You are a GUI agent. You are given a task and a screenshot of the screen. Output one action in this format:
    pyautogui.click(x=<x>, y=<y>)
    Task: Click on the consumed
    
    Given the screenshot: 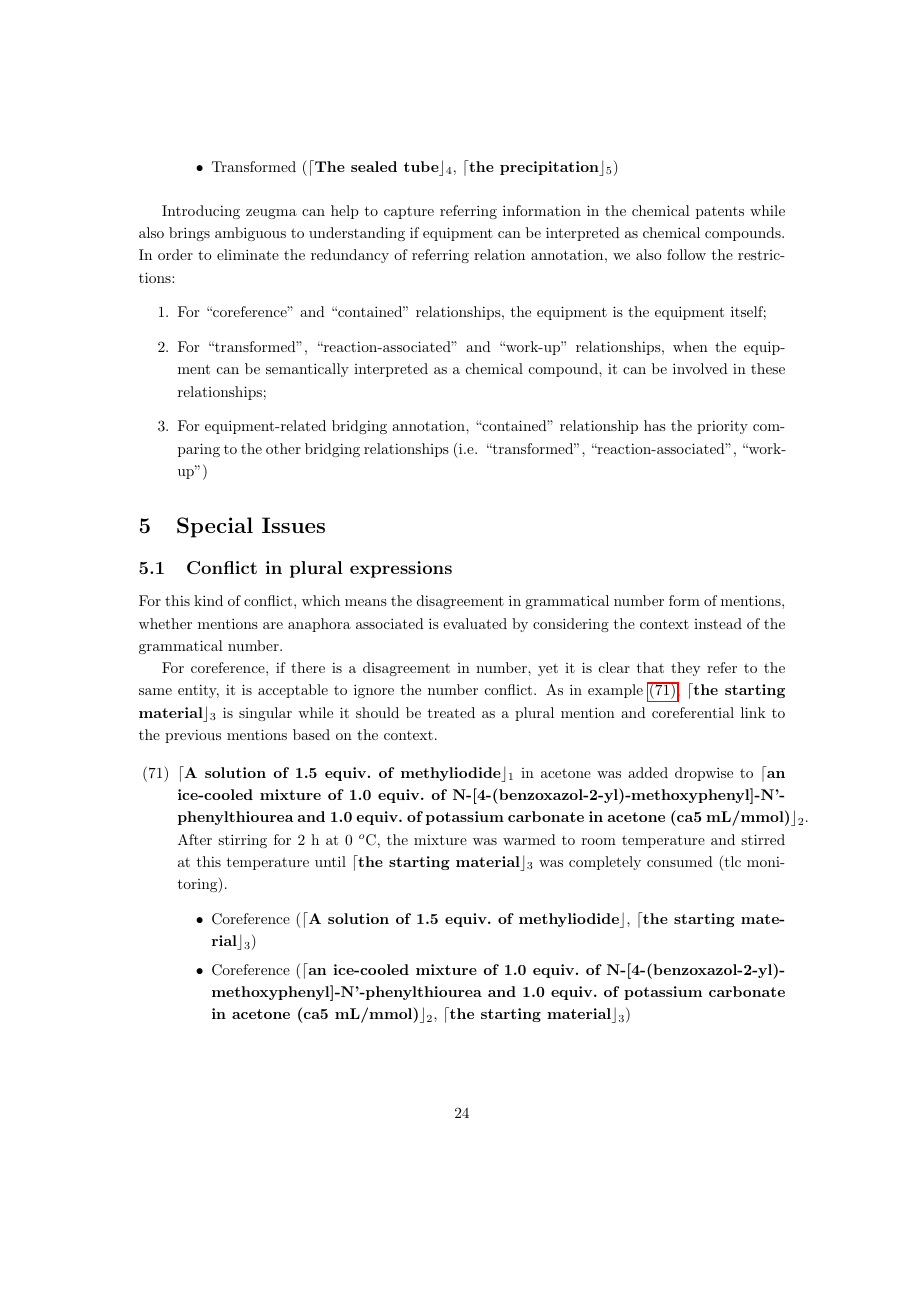 What is the action you would take?
    pyautogui.click(x=680, y=861)
